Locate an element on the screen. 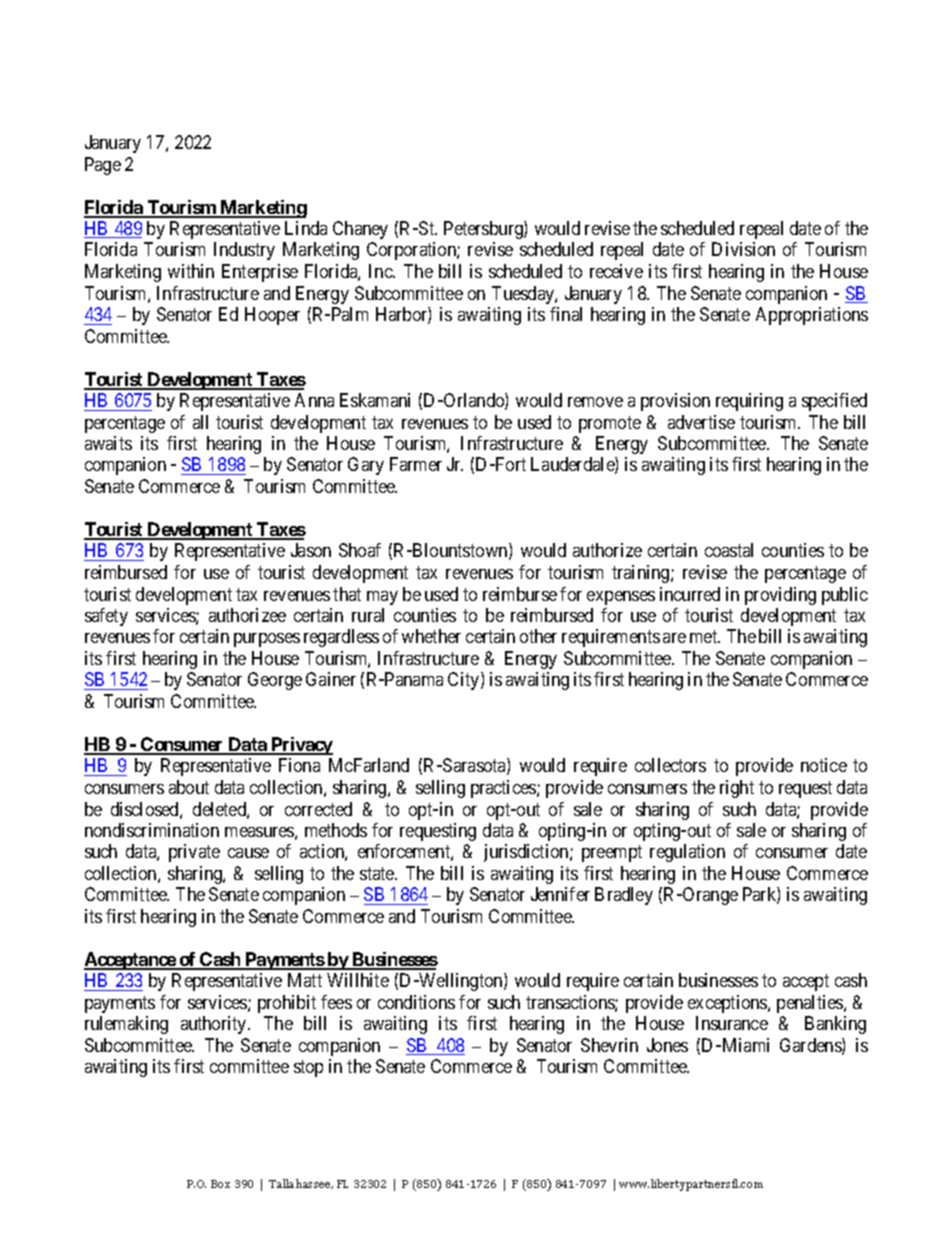 This screenshot has height=1233, width=952. Jones is located at coordinates (667, 1045).
